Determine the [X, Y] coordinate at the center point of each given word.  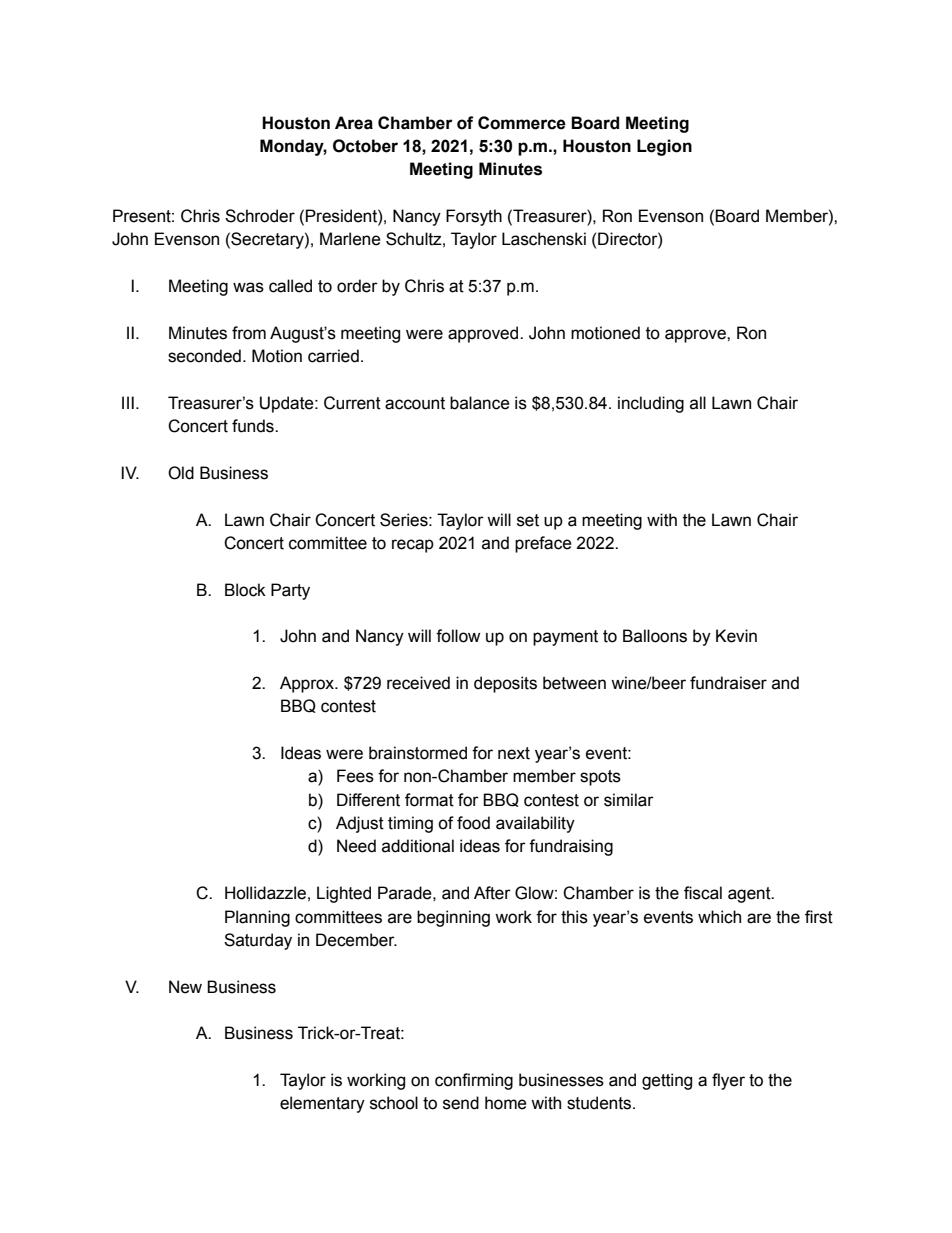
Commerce [522, 123]
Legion [664, 147]
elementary [322, 1104]
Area [354, 123]
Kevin [736, 636]
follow [458, 636]
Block [245, 590]
